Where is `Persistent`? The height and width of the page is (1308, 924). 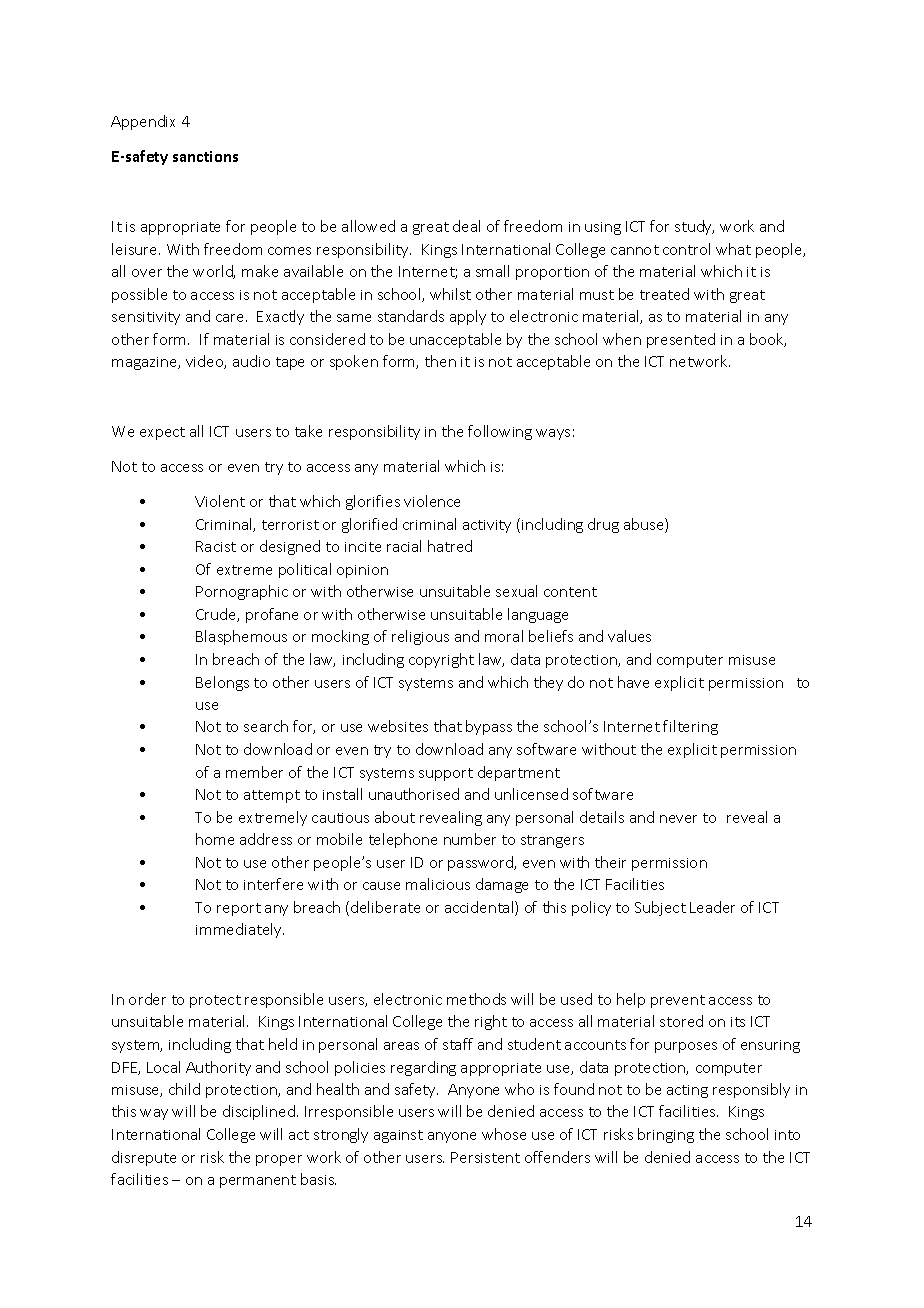 Persistent is located at coordinates (485, 1157).
